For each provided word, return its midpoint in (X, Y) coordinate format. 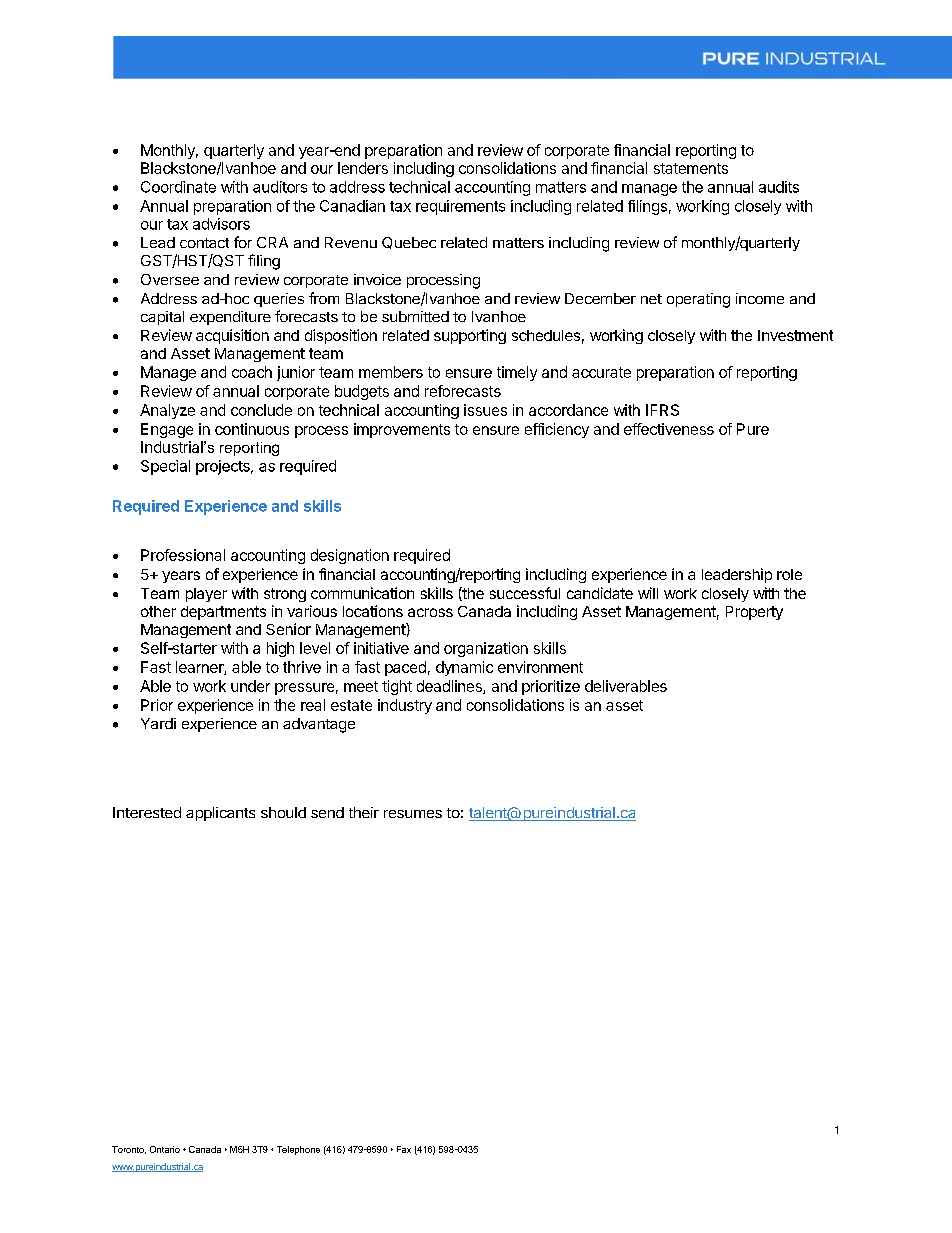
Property (754, 613)
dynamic (464, 668)
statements (691, 168)
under (250, 686)
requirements (460, 207)
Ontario (165, 1149)
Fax (404, 1149)
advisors (221, 224)
